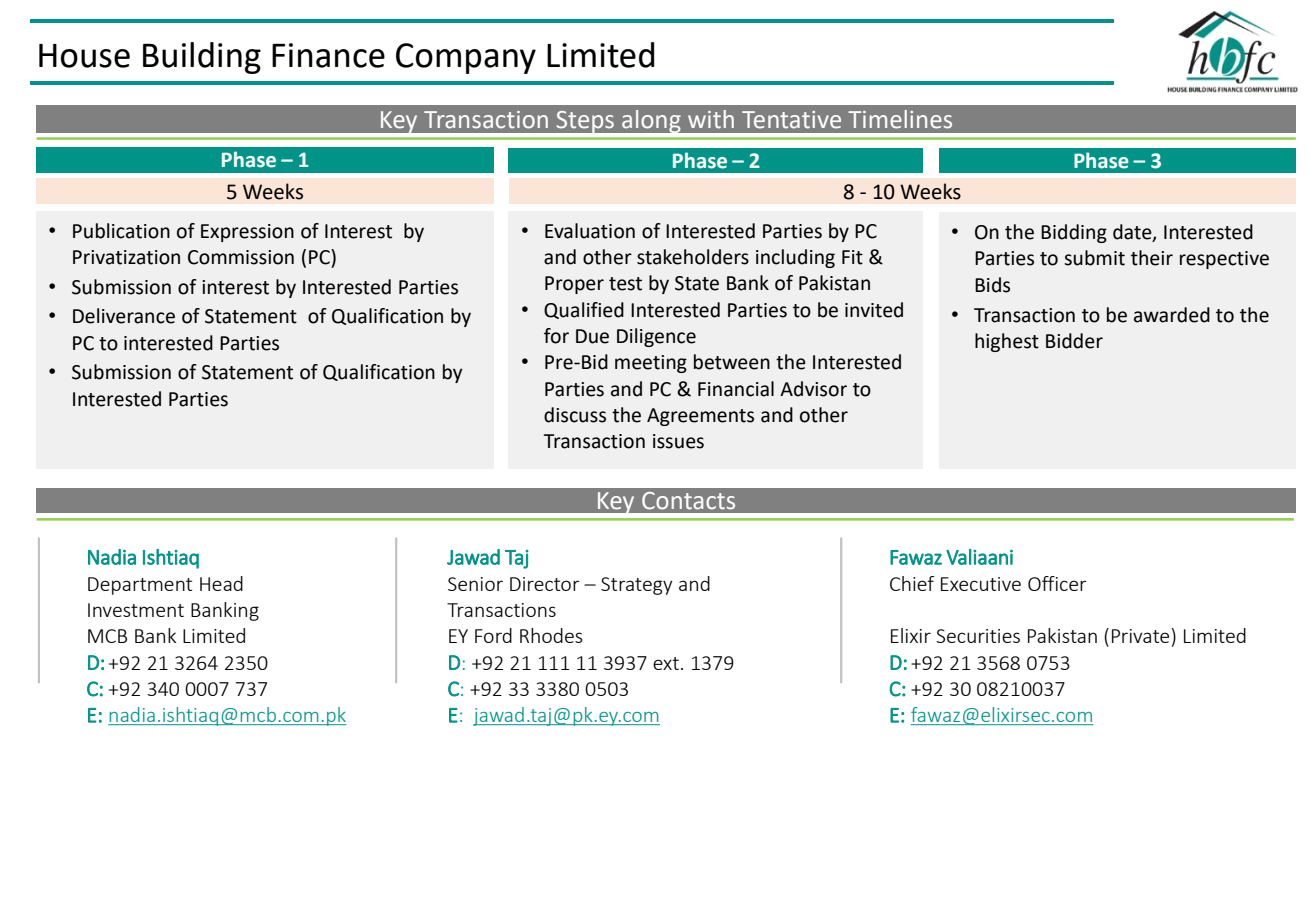  Describe the element at coordinates (711, 119) in the image. I see `with` at that location.
